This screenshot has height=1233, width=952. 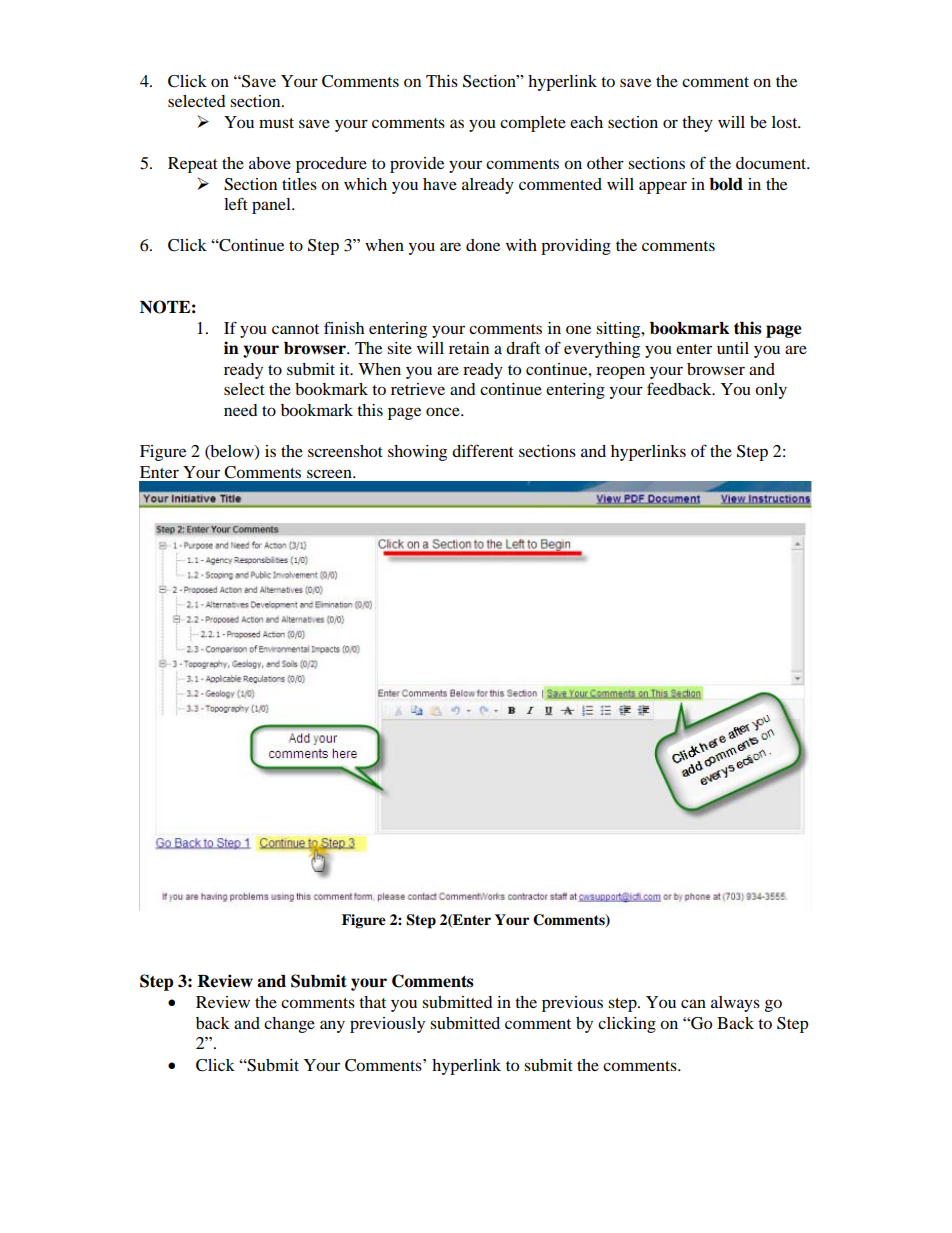 What do you see at coordinates (241, 410) in the screenshot?
I see `need` at bounding box center [241, 410].
